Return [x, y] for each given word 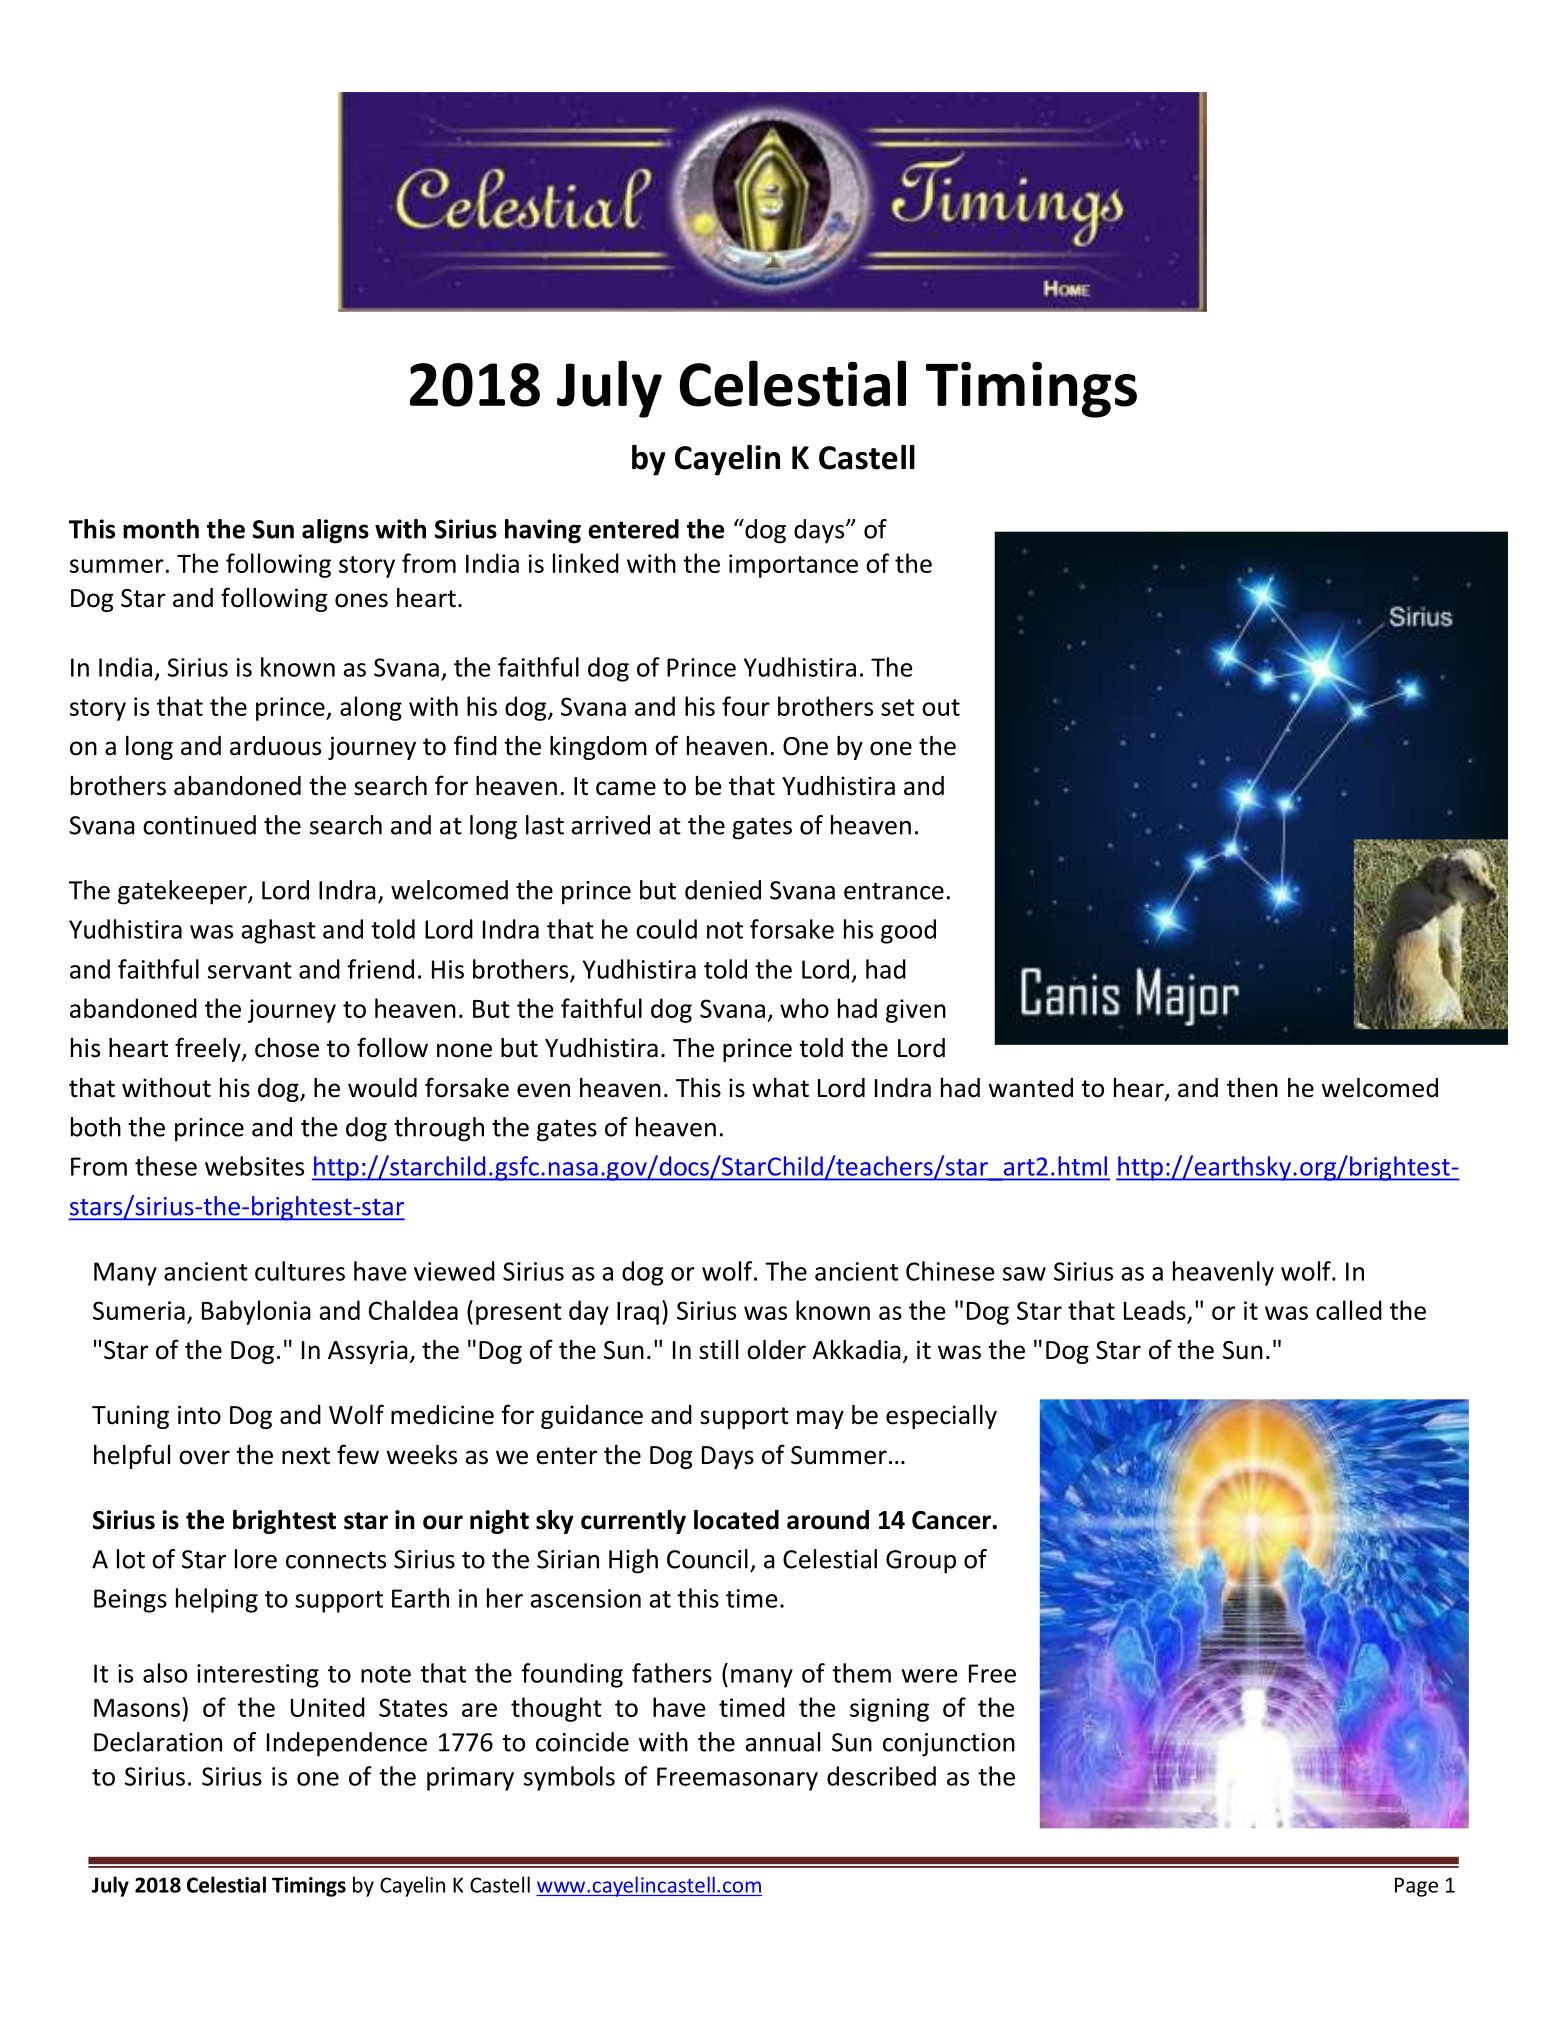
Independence [347, 1744]
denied [723, 890]
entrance [894, 891]
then [1252, 1088]
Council [707, 1559]
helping [217, 1600]
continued [199, 825]
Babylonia [256, 1312]
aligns [335, 531]
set [897, 707]
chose [287, 1048]
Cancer [952, 1520]
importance [793, 566]
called [1349, 1310]
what [780, 1088]
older [776, 1350]
